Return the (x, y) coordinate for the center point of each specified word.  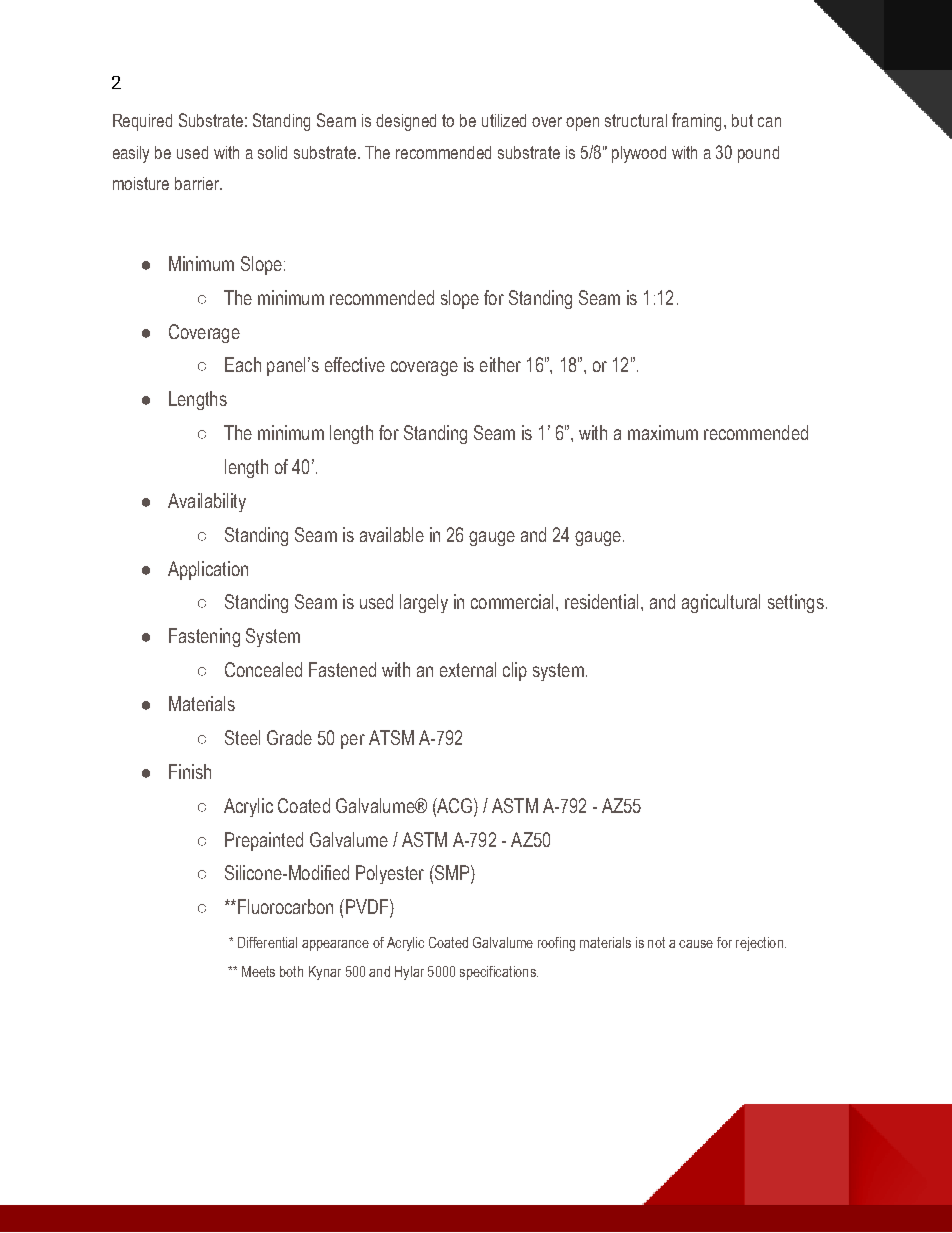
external (468, 669)
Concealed (263, 669)
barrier (198, 183)
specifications (499, 973)
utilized (504, 120)
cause (696, 944)
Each (243, 364)
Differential (267, 942)
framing (698, 122)
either (500, 364)
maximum (663, 432)
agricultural (721, 603)
